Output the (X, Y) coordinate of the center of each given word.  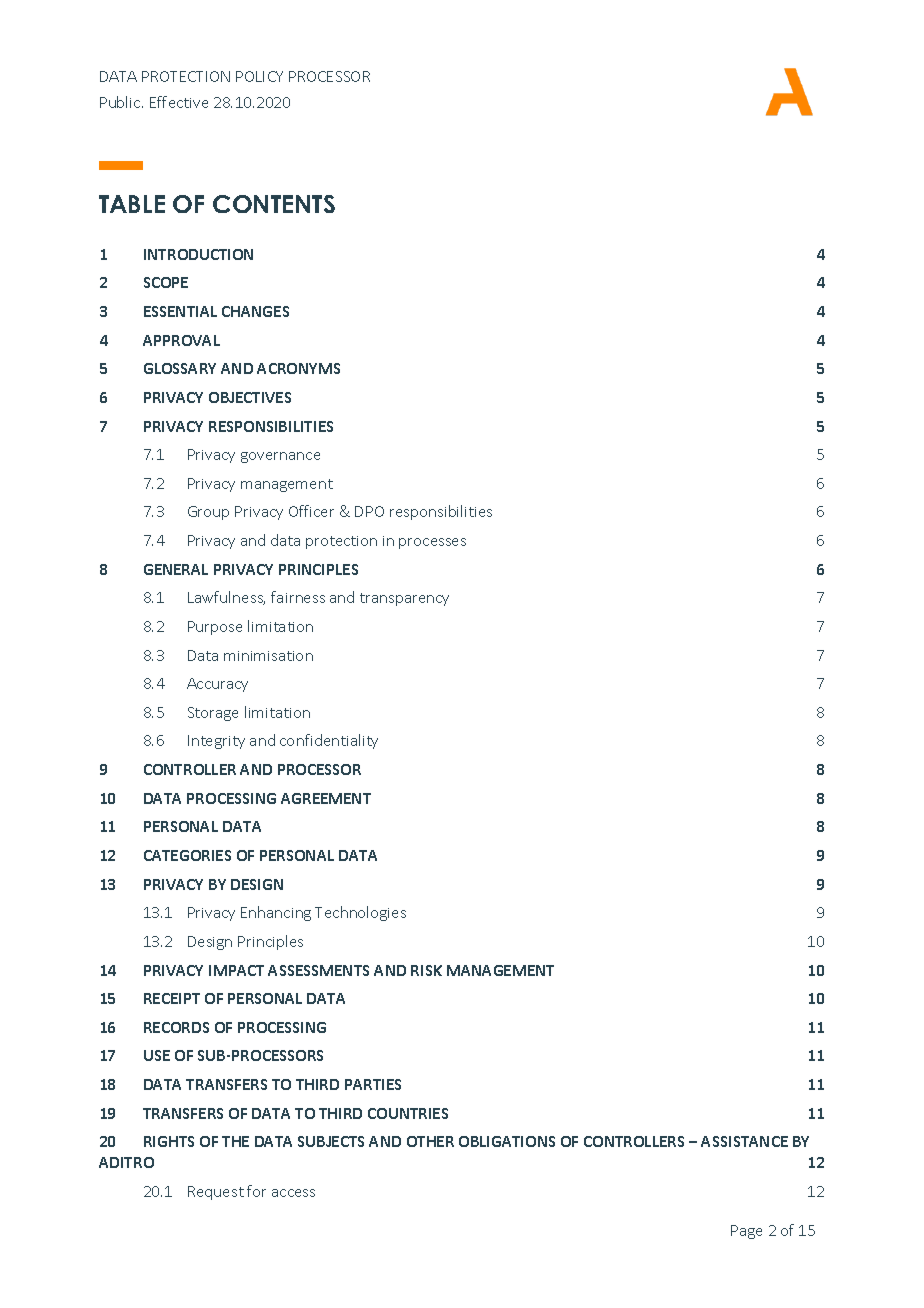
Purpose (215, 628)
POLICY (259, 76)
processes (432, 543)
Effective (179, 102)
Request (216, 1193)
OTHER (430, 1141)
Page (746, 1232)
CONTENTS (274, 204)
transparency (404, 599)
